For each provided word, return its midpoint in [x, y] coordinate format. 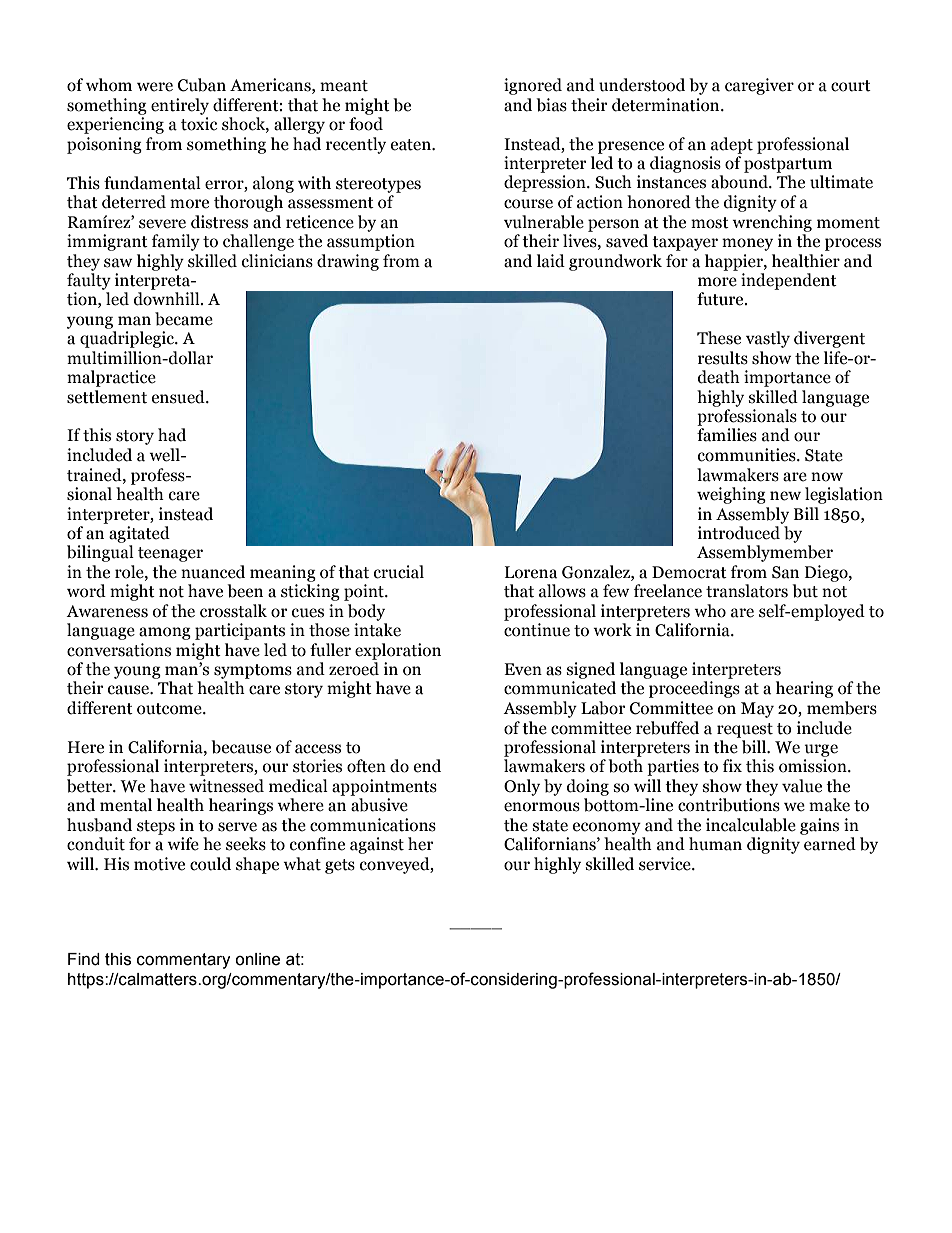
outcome [170, 709]
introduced [739, 533]
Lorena [531, 572]
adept [732, 145]
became [184, 319]
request [745, 730]
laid [551, 261]
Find [84, 959]
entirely [180, 106]
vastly [768, 339]
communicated [560, 688]
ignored [533, 86]
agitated [139, 534]
